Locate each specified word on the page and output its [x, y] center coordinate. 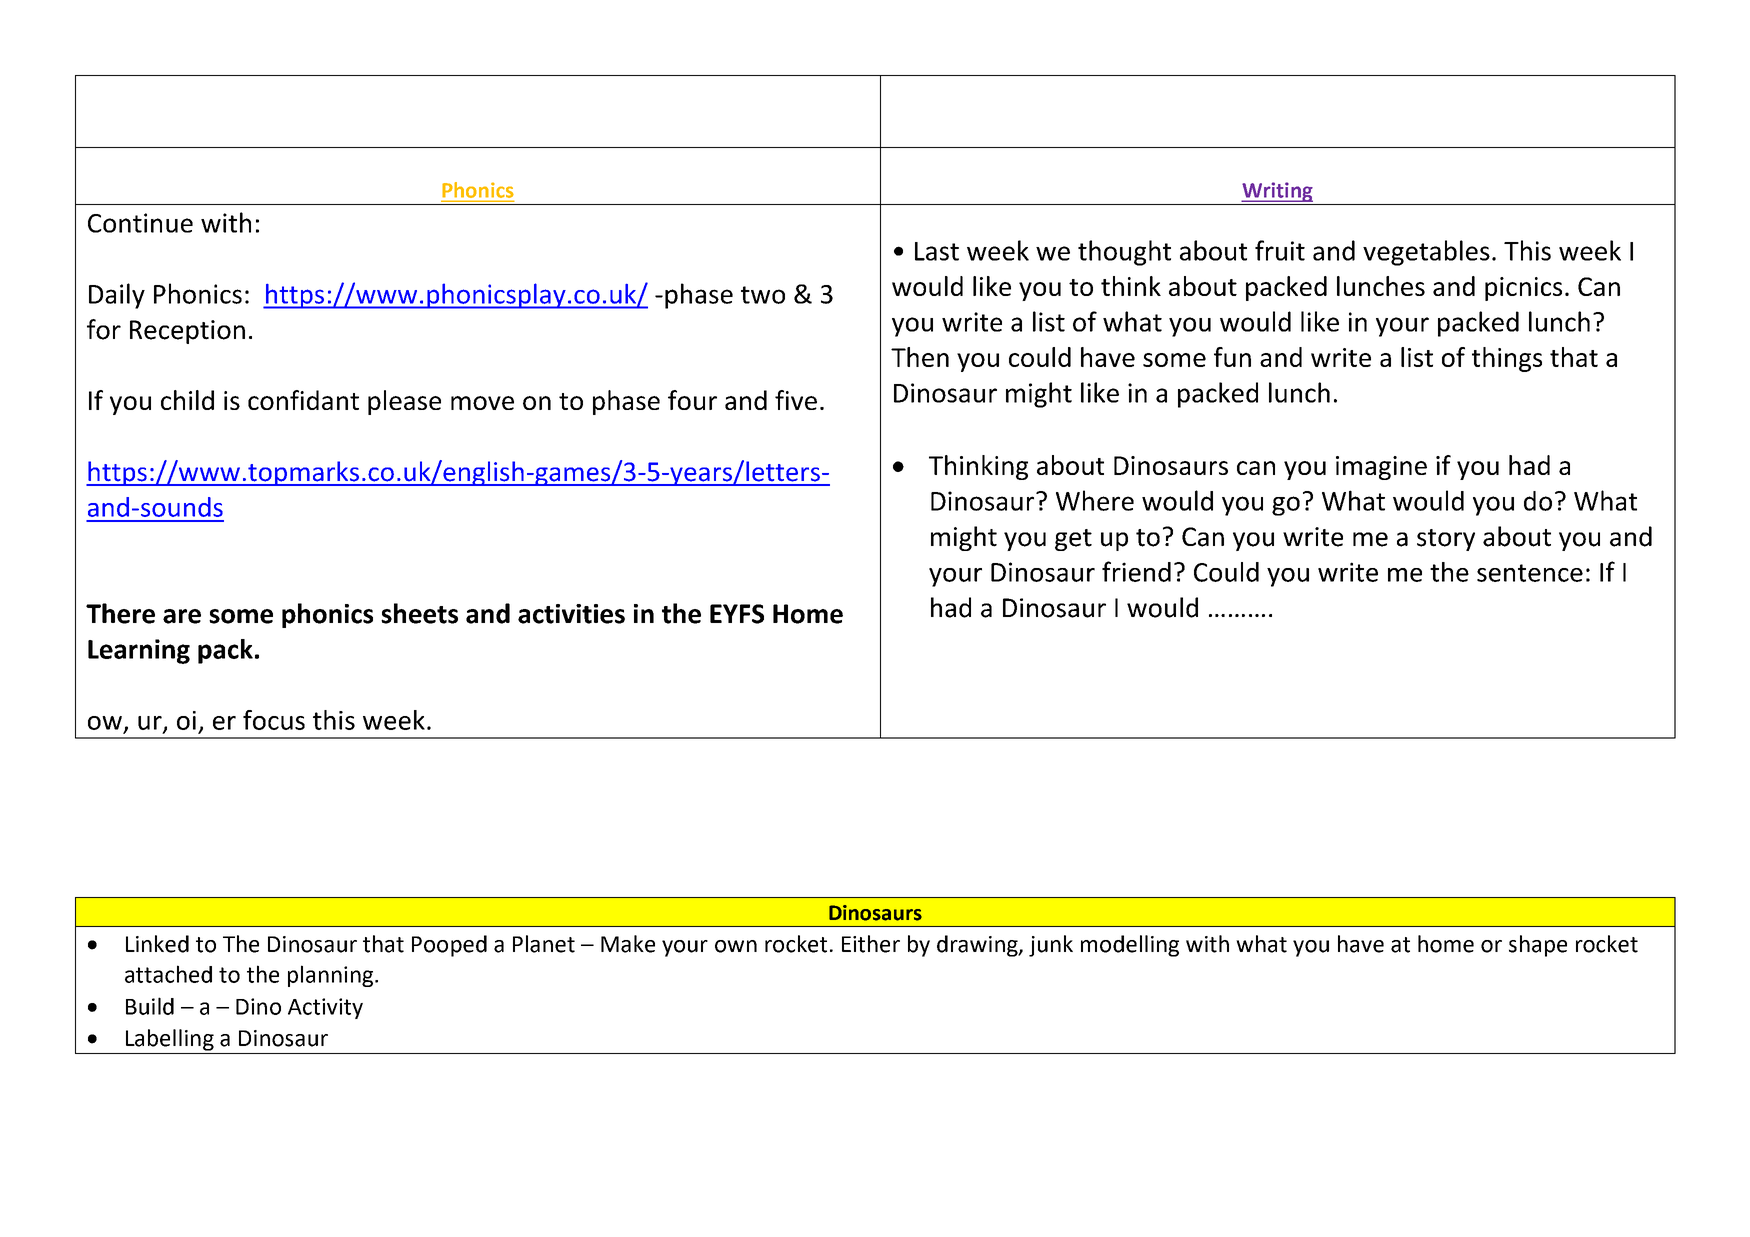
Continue [140, 223]
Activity [325, 1008]
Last [937, 251]
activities [571, 614]
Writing [1277, 192]
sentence [1530, 573]
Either [871, 944]
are [182, 616]
